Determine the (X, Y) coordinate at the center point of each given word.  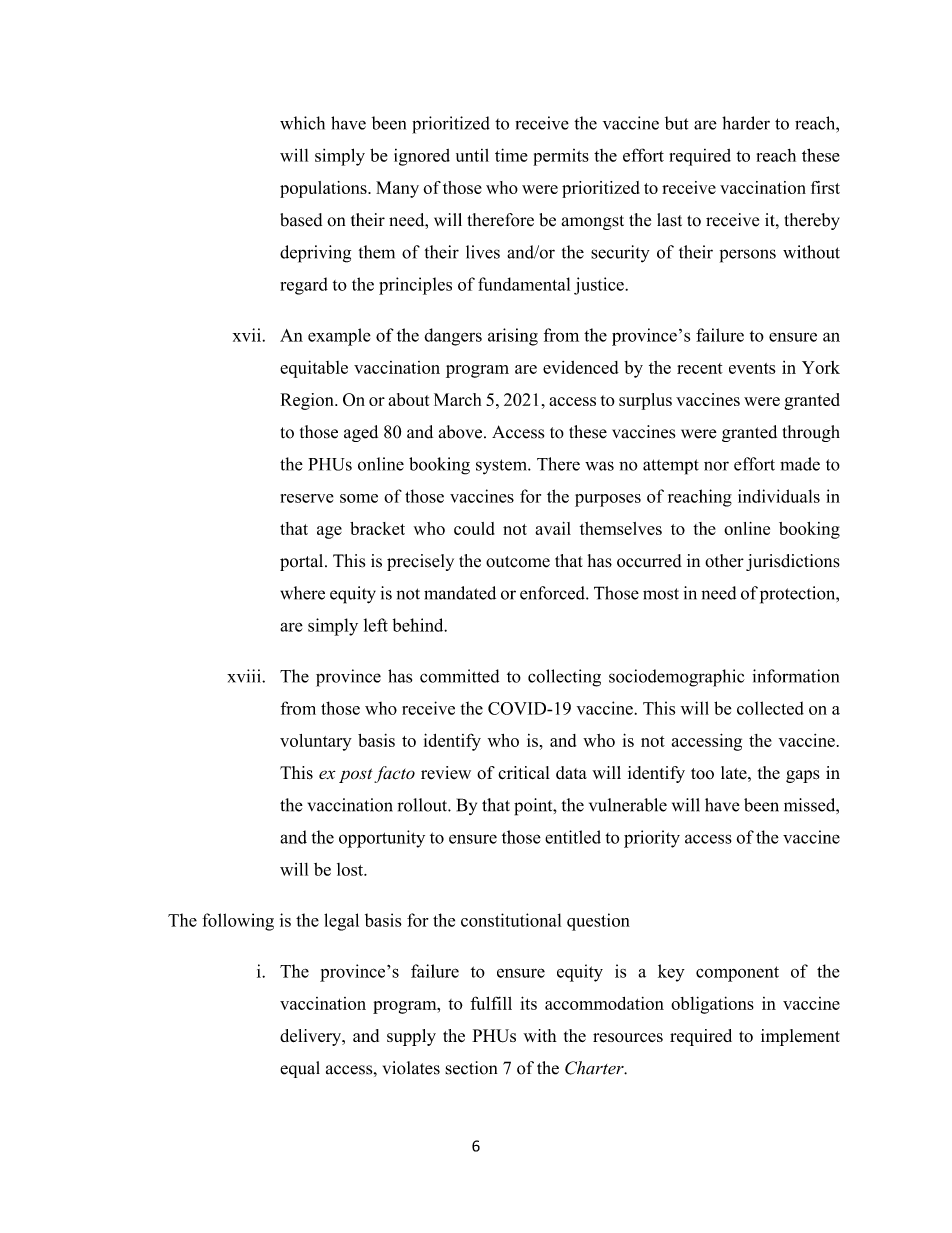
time (511, 155)
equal (300, 1069)
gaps (803, 776)
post (356, 775)
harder (746, 123)
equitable (314, 369)
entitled (573, 837)
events (752, 368)
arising (513, 337)
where (302, 593)
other (724, 561)
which (302, 123)
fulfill (491, 1003)
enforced (553, 593)
